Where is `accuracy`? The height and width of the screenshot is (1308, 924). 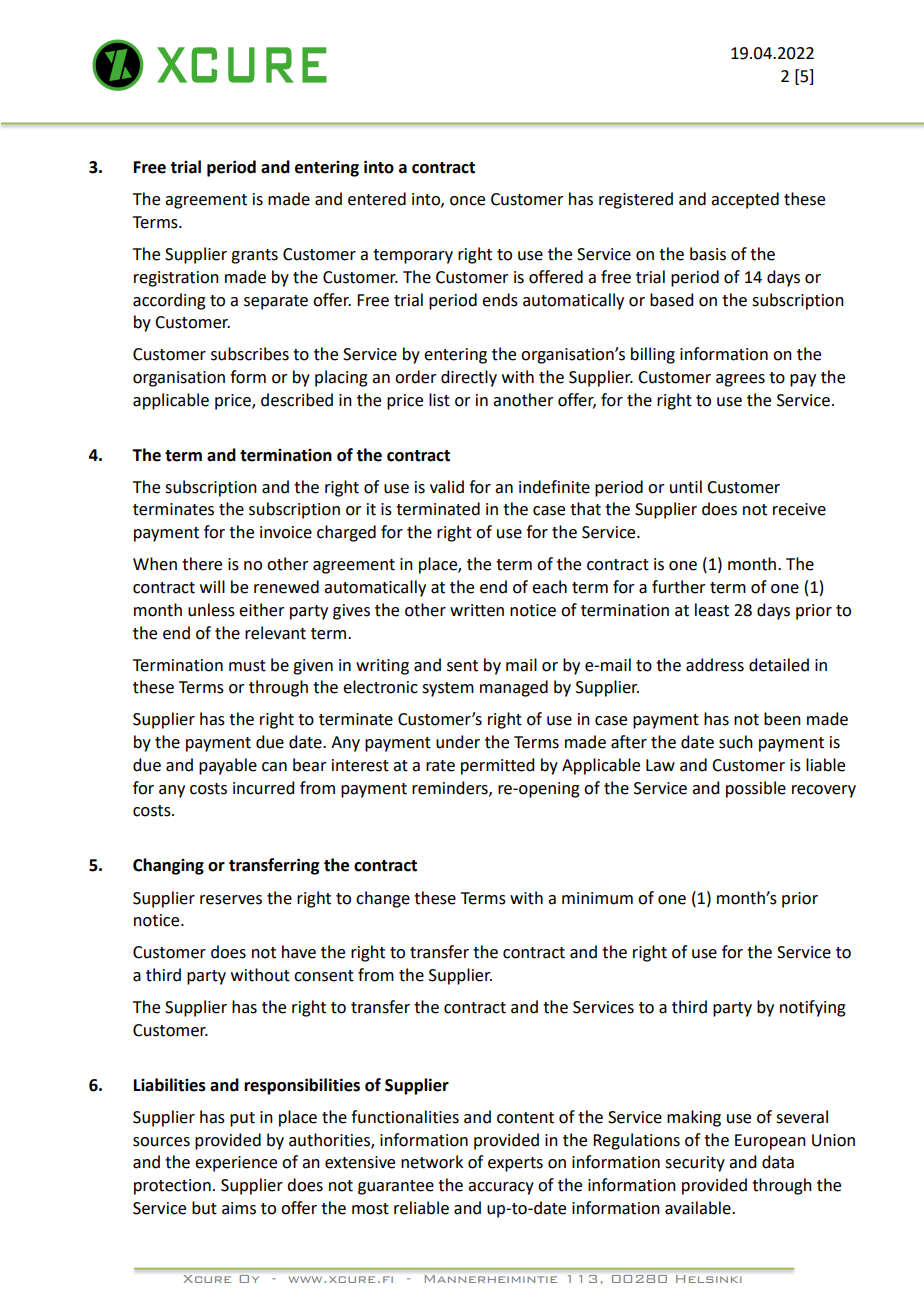 accuracy is located at coordinates (501, 1188).
